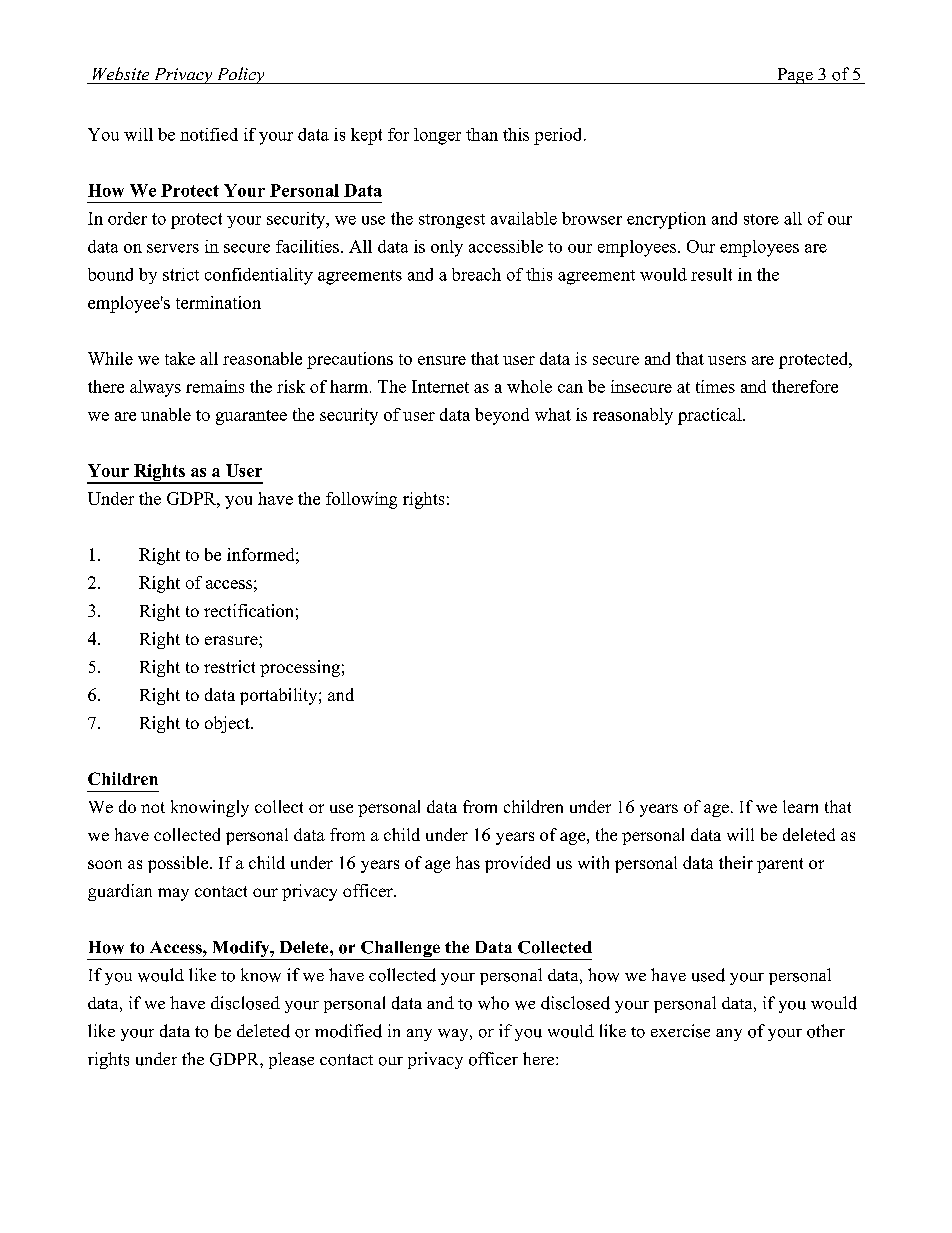 The image size is (952, 1233). I want to click on breach, so click(476, 274).
